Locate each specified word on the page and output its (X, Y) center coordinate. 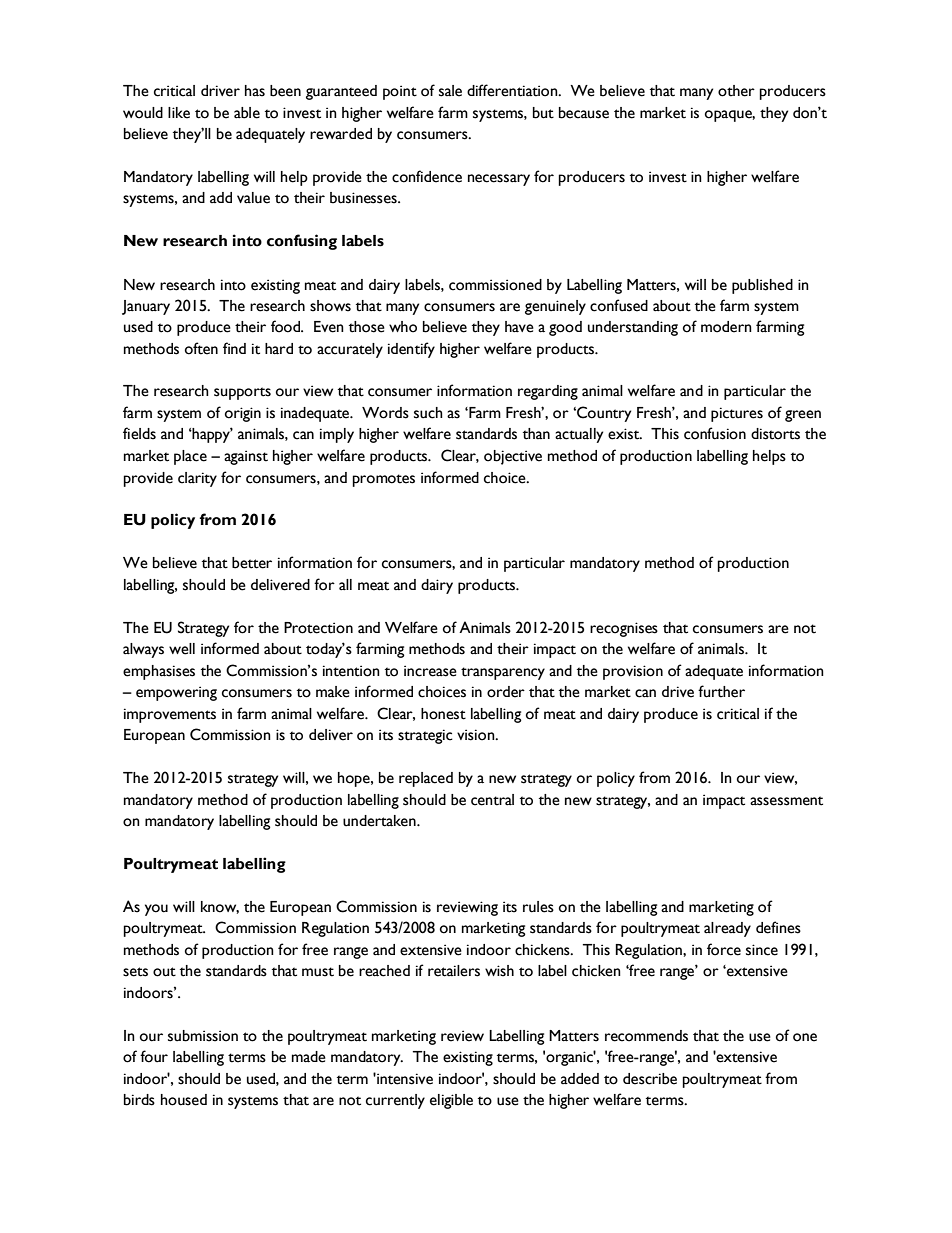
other (736, 91)
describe (650, 1079)
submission (203, 1036)
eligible (451, 1101)
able (247, 113)
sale (450, 91)
